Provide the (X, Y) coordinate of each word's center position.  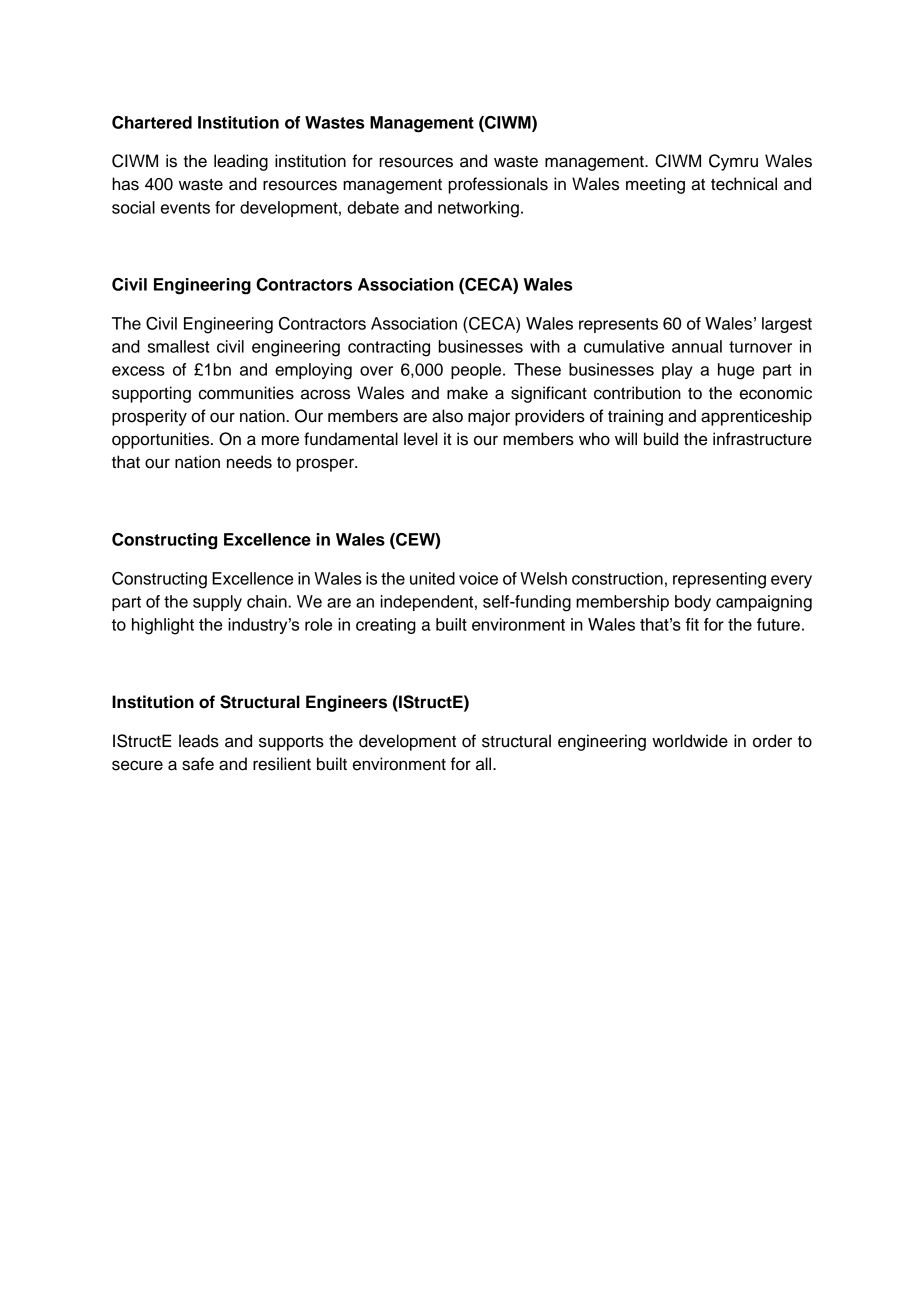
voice (478, 578)
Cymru (733, 162)
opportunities (162, 440)
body (693, 603)
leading (241, 162)
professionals (498, 185)
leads (199, 741)
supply (217, 603)
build (661, 439)
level (420, 439)
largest (787, 325)
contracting (389, 348)
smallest (179, 346)
